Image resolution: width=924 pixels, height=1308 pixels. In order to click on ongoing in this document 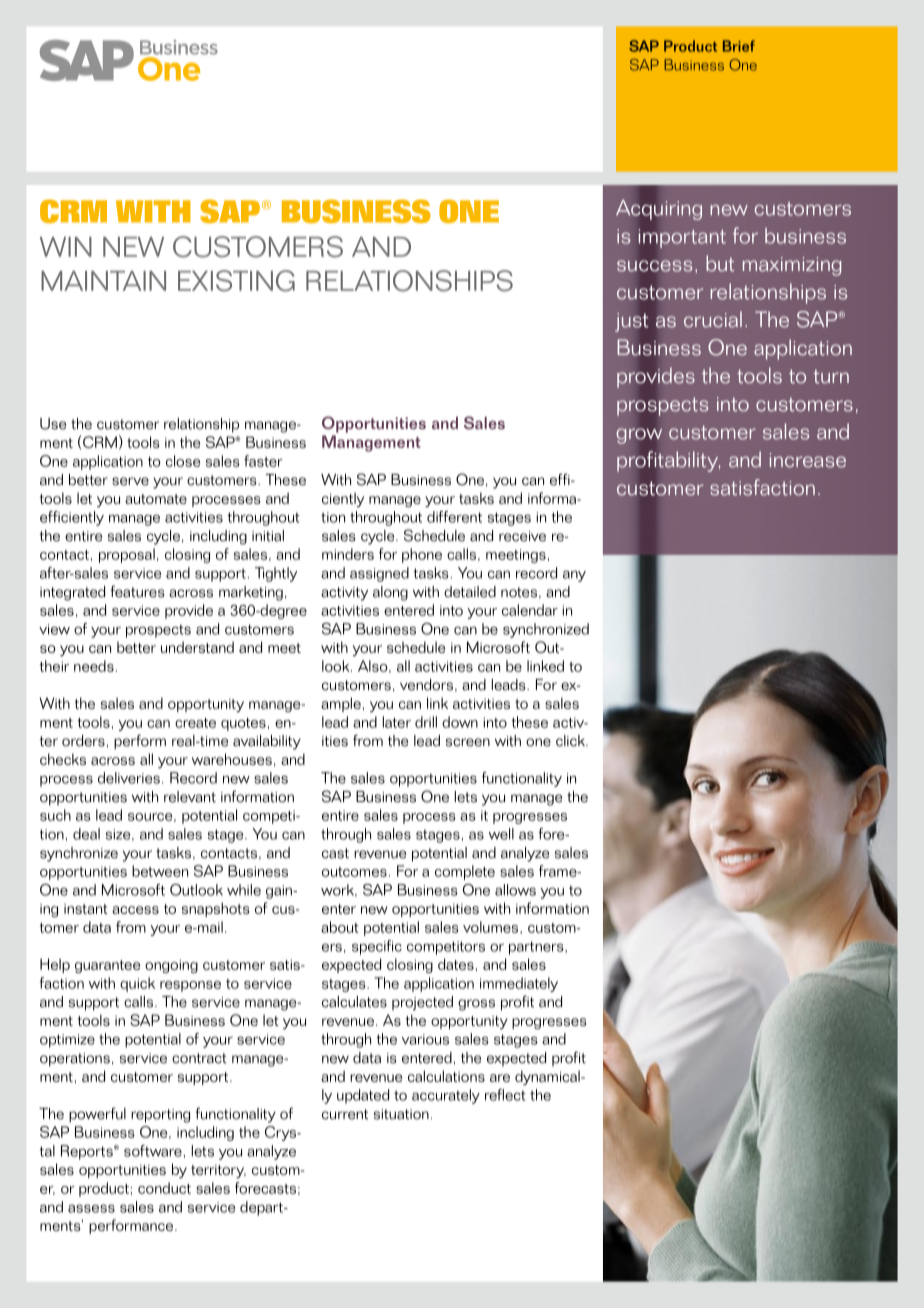, I will do `click(171, 966)`.
